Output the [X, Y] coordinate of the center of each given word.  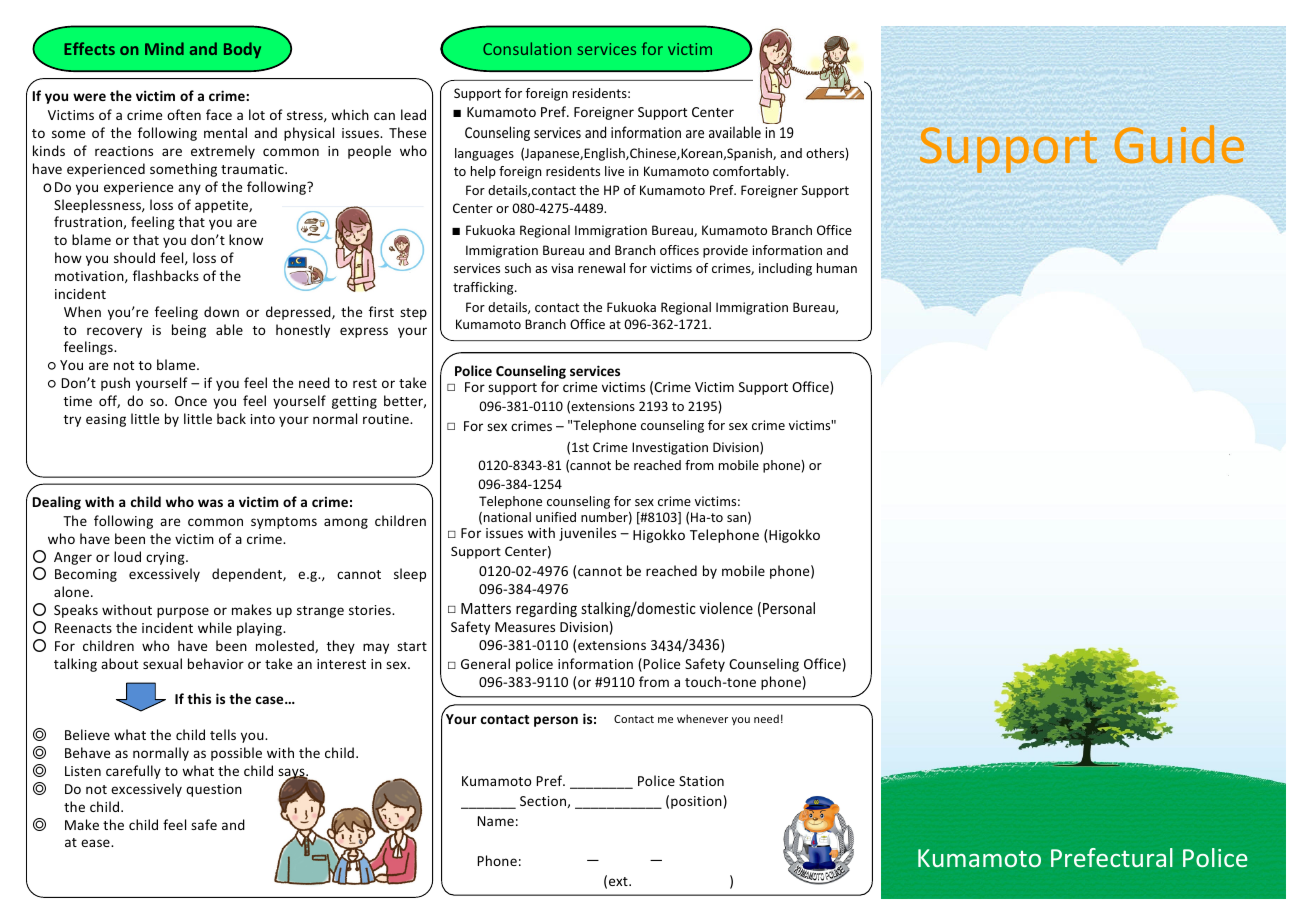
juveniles [587, 534]
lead [413, 114]
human [837, 268]
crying [166, 558]
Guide [1179, 144]
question [214, 790]
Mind [164, 48]
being [189, 331]
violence [726, 608]
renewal [601, 268]
